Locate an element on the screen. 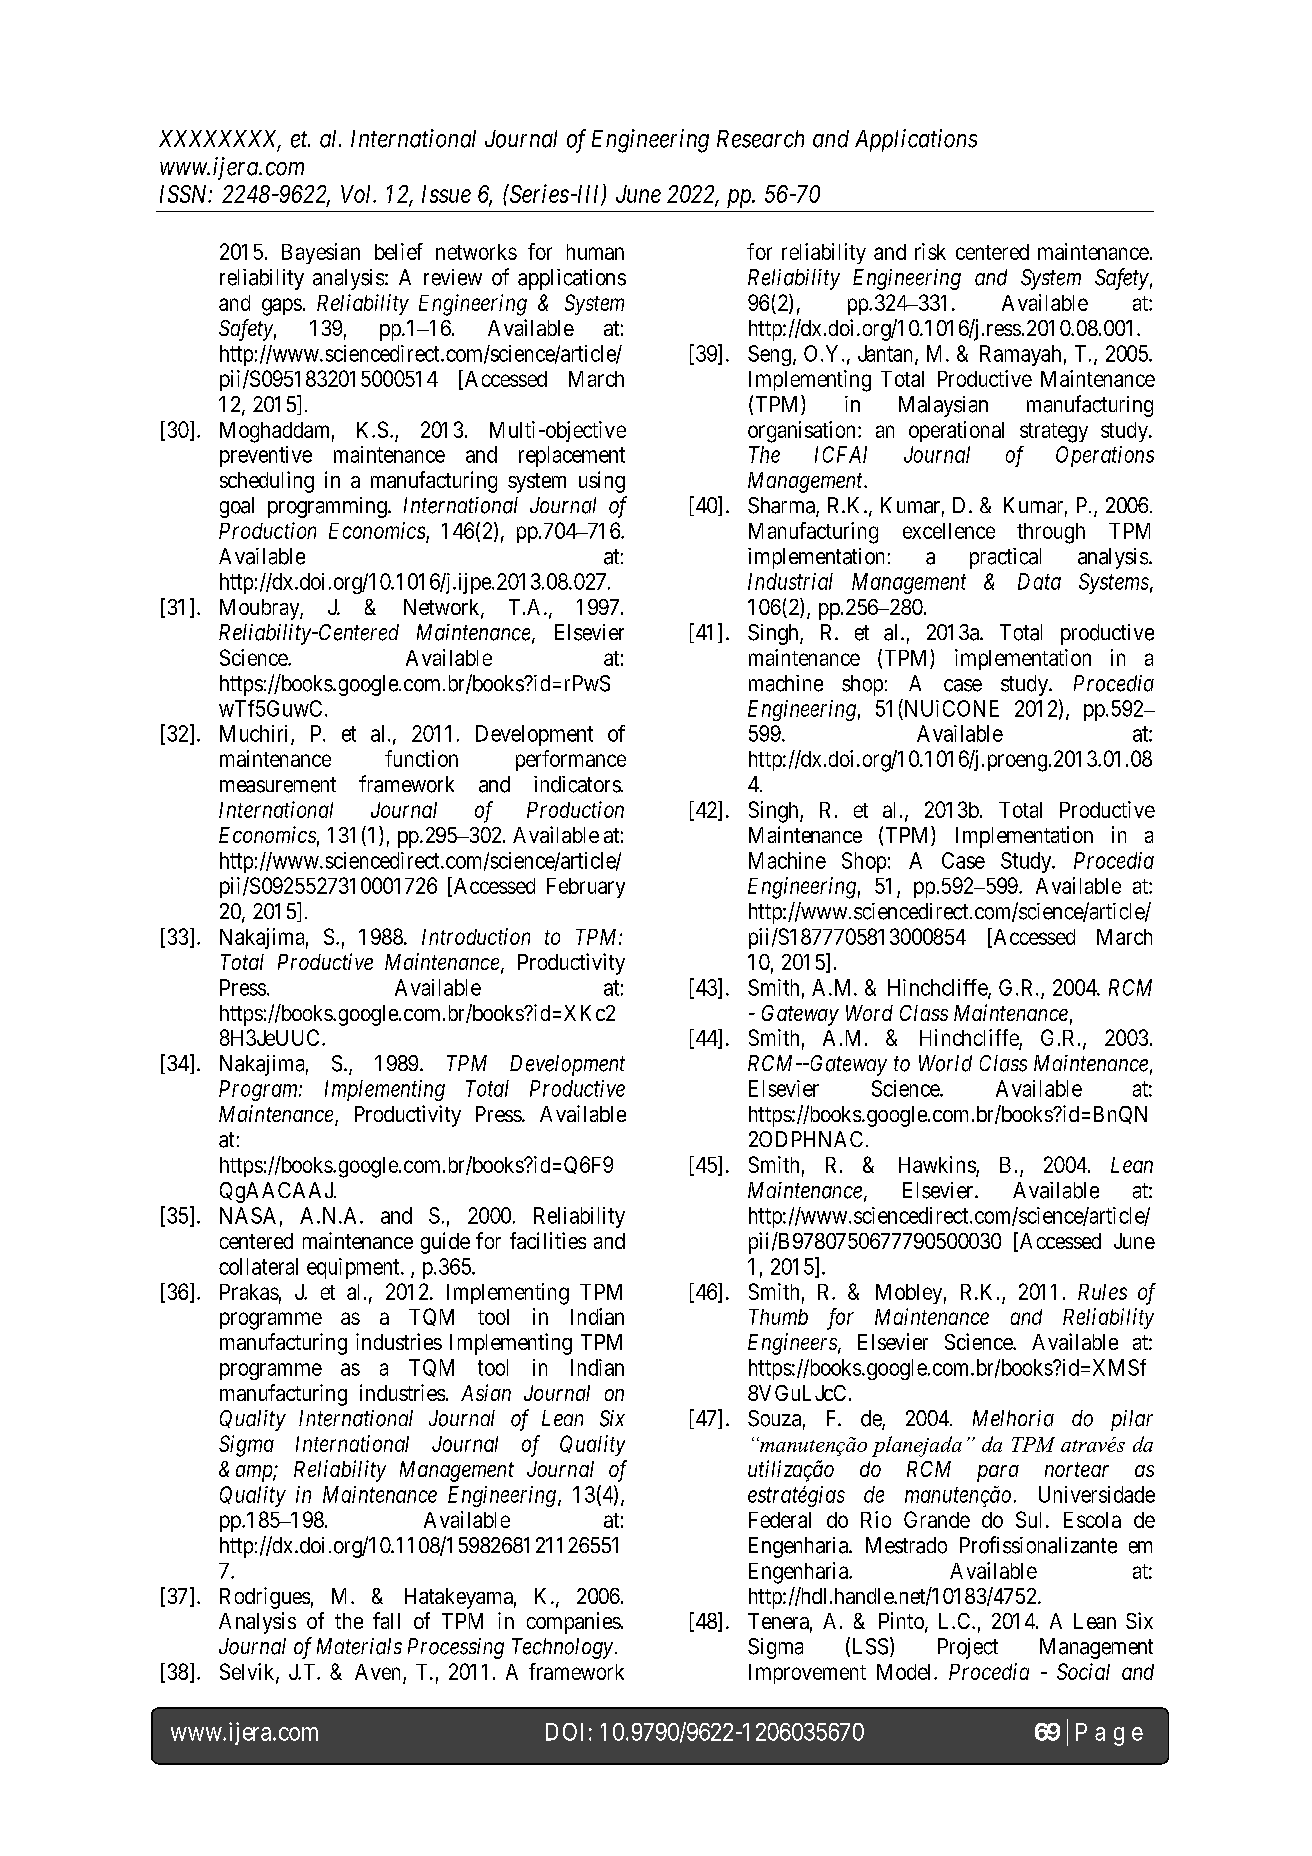  Materials is located at coordinates (359, 1646).
